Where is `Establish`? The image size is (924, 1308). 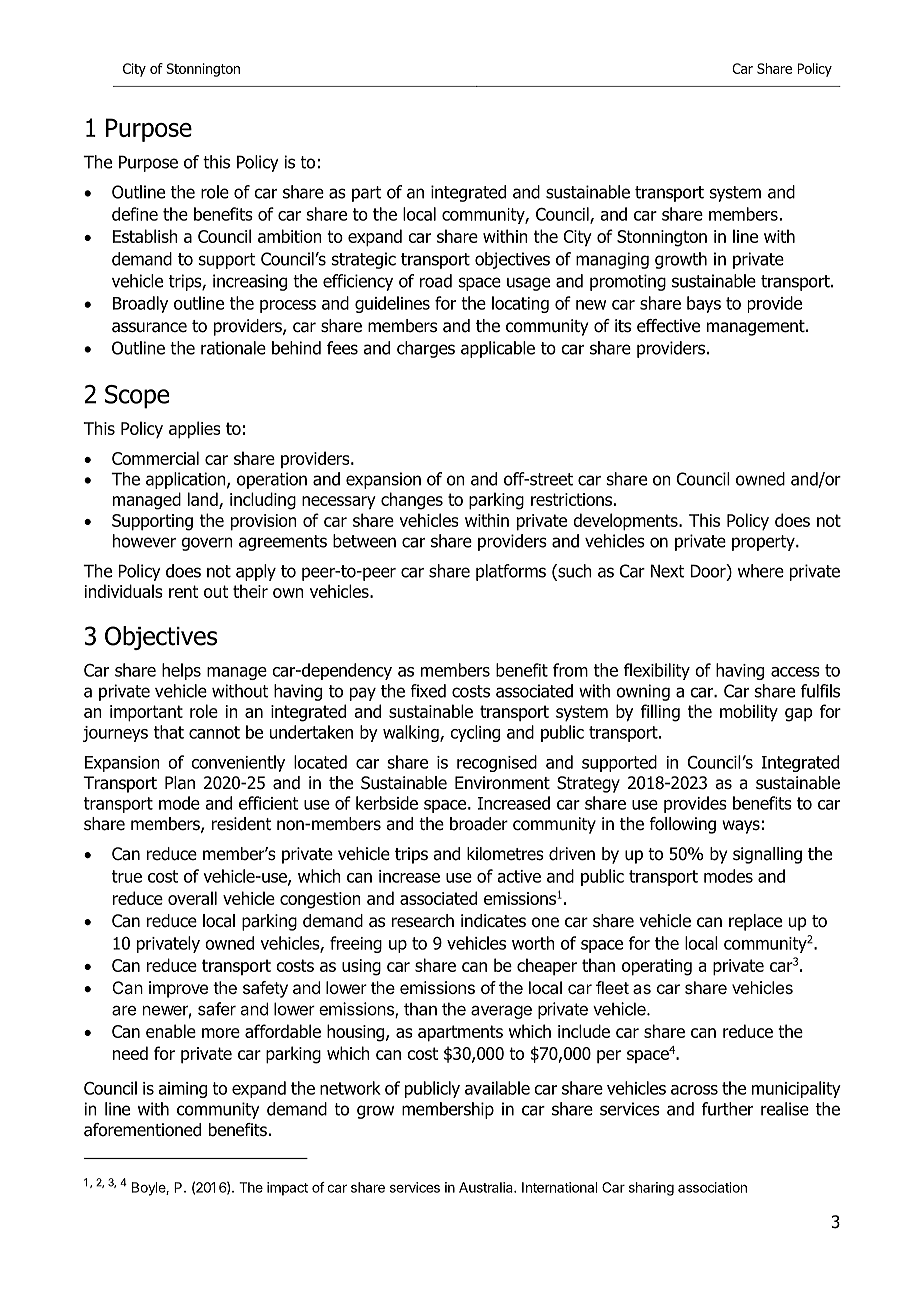
Establish is located at coordinates (145, 236).
